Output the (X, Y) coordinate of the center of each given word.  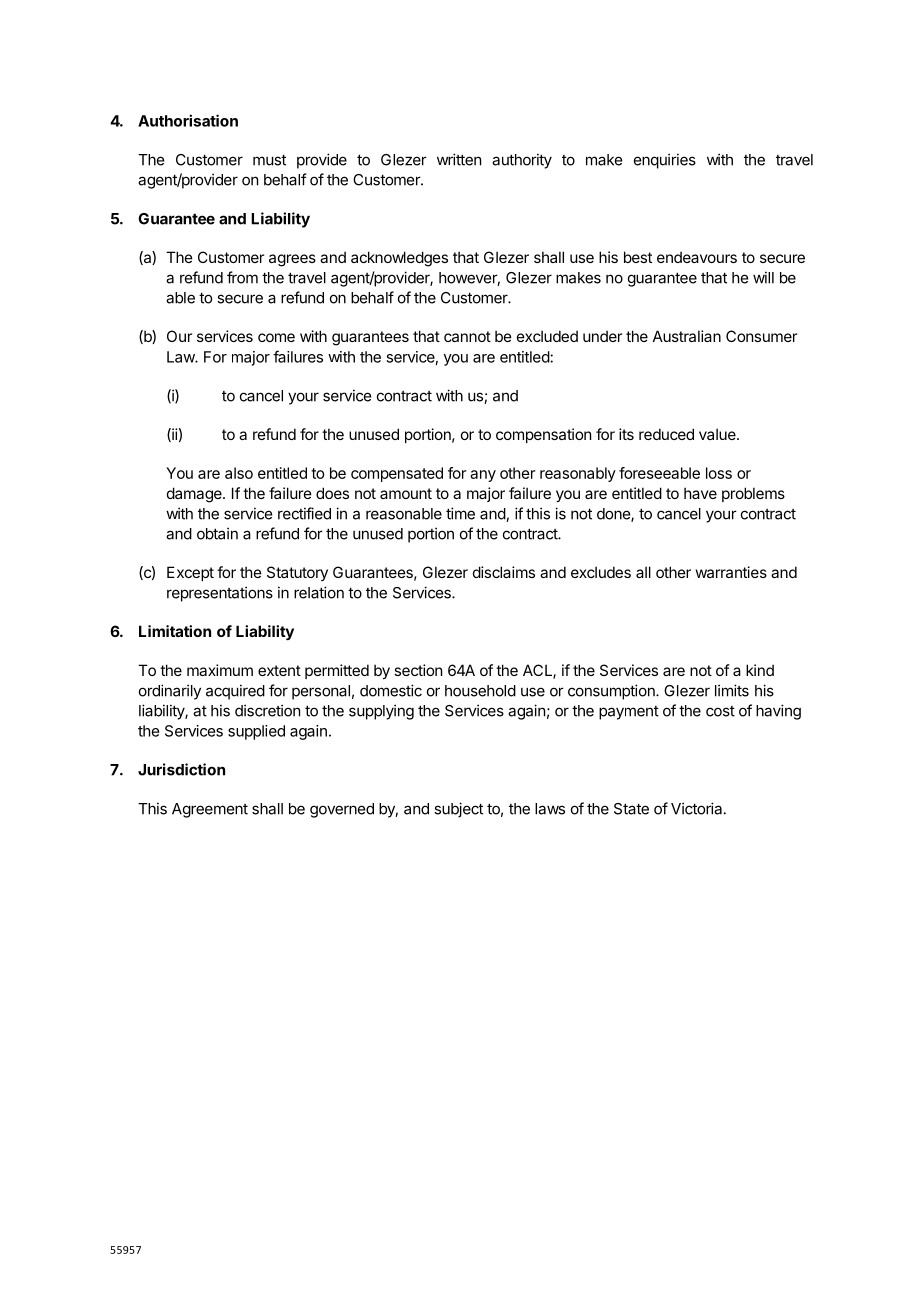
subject (458, 810)
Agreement (210, 810)
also (239, 473)
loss (719, 473)
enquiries (665, 161)
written (459, 159)
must (269, 160)
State (631, 809)
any (483, 476)
